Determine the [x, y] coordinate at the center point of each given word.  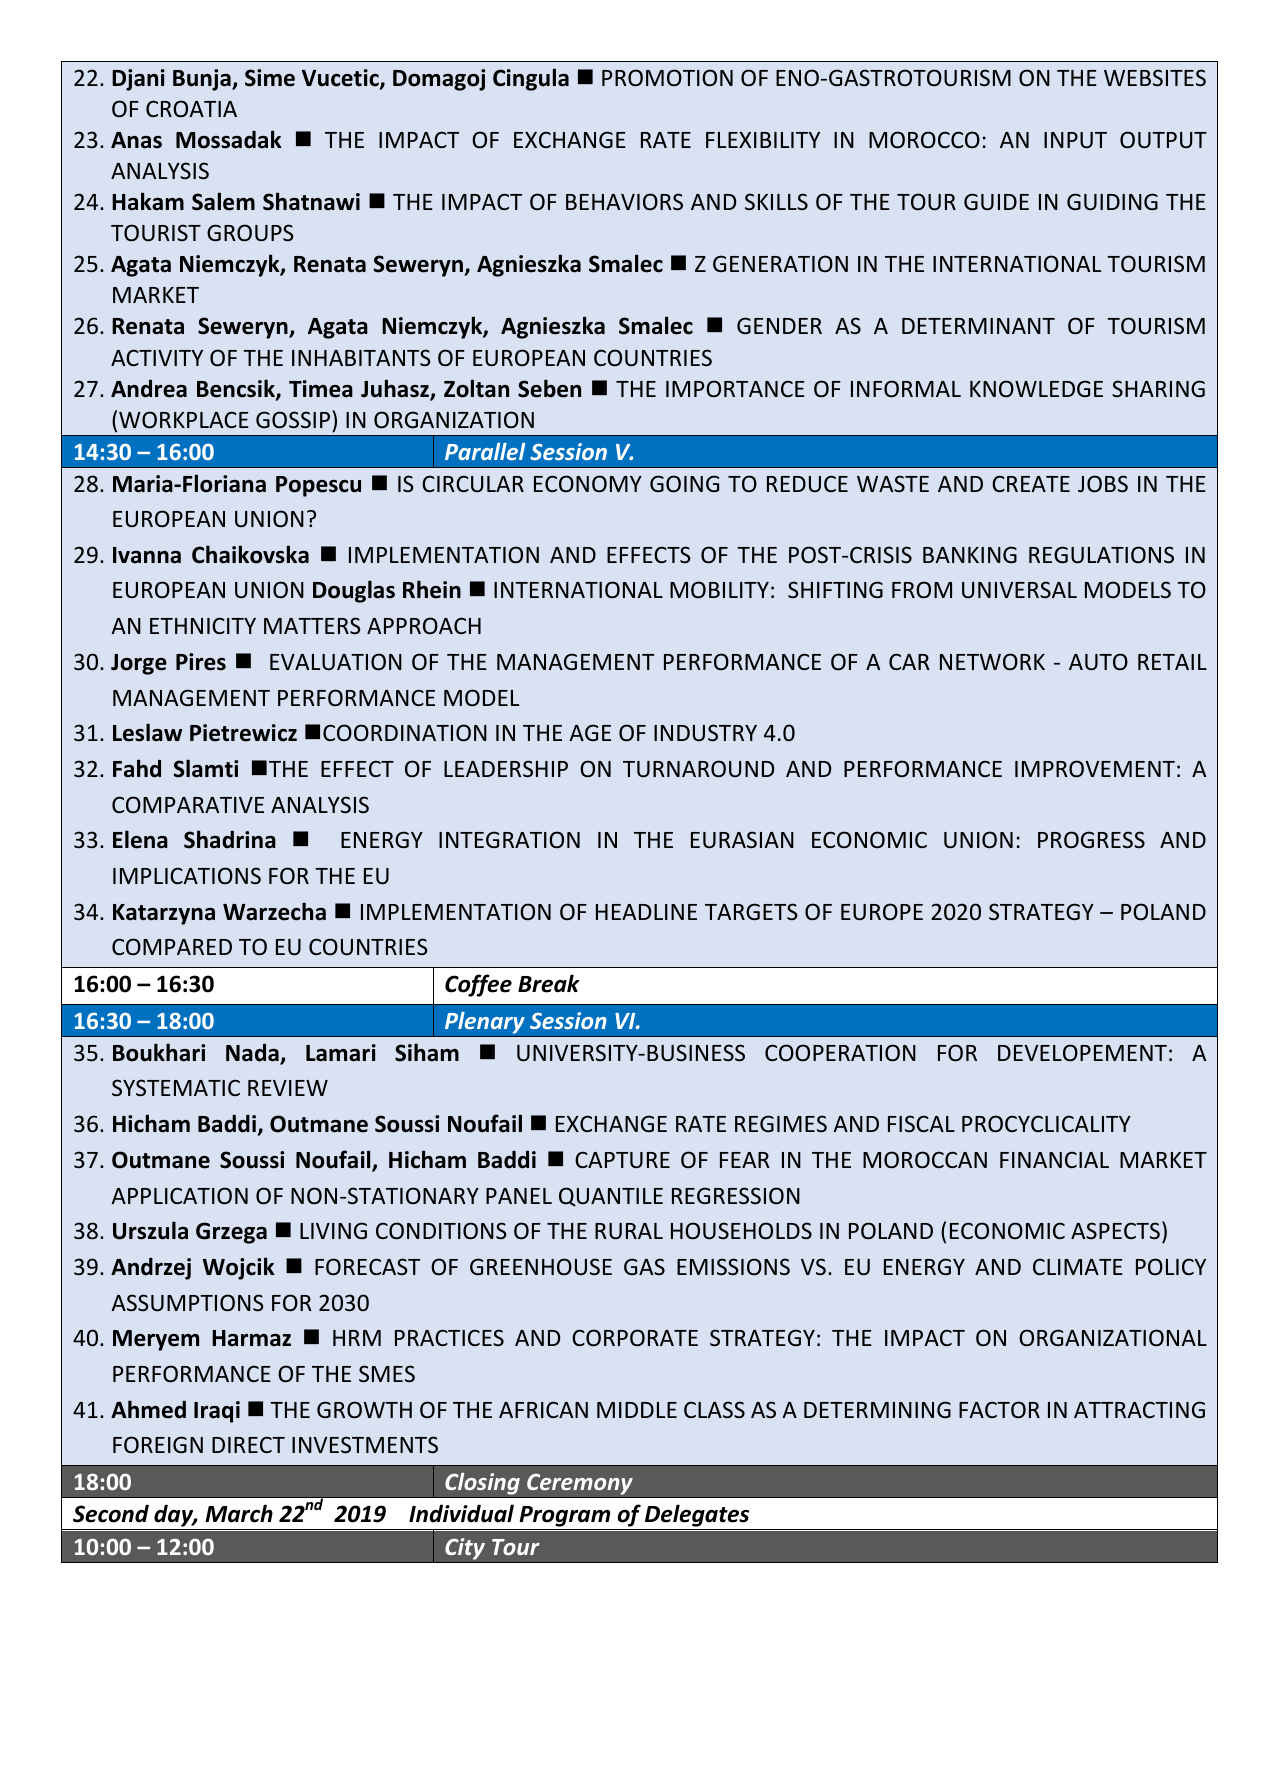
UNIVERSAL [1019, 589]
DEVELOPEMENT [1082, 1052]
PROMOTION [667, 78]
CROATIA [191, 108]
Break [549, 983]
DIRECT [248, 1445]
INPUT [1075, 140]
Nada [253, 1053]
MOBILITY [719, 589]
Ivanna [147, 555]
